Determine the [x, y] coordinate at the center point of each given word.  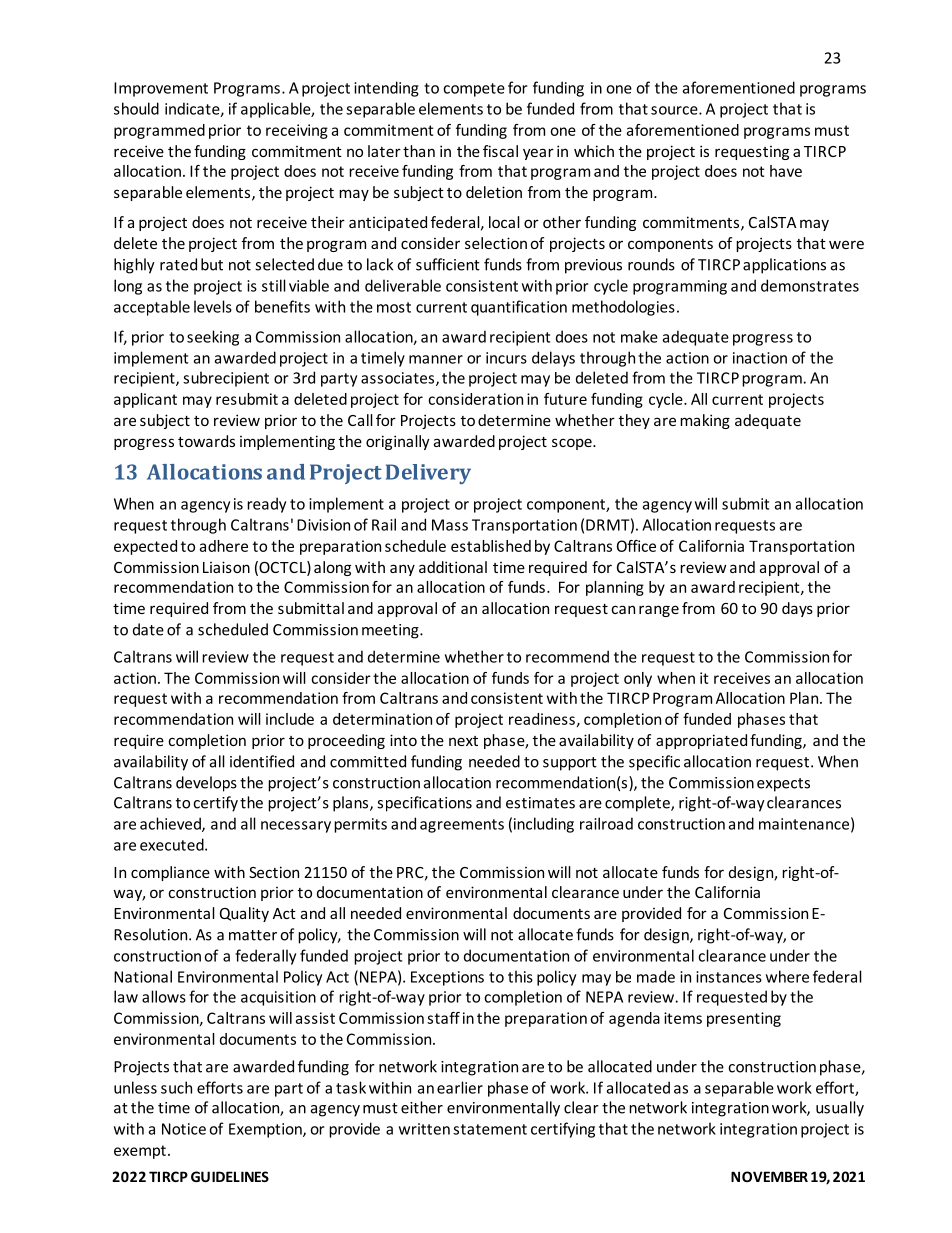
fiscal [500, 151]
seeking [213, 338]
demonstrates [810, 285]
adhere [224, 546]
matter [253, 935]
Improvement [161, 89]
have [786, 171]
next [463, 741]
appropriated [701, 741]
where [787, 976]
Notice [184, 1129]
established [491, 546]
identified [262, 761]
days [797, 609]
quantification [519, 308]
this [520, 976]
